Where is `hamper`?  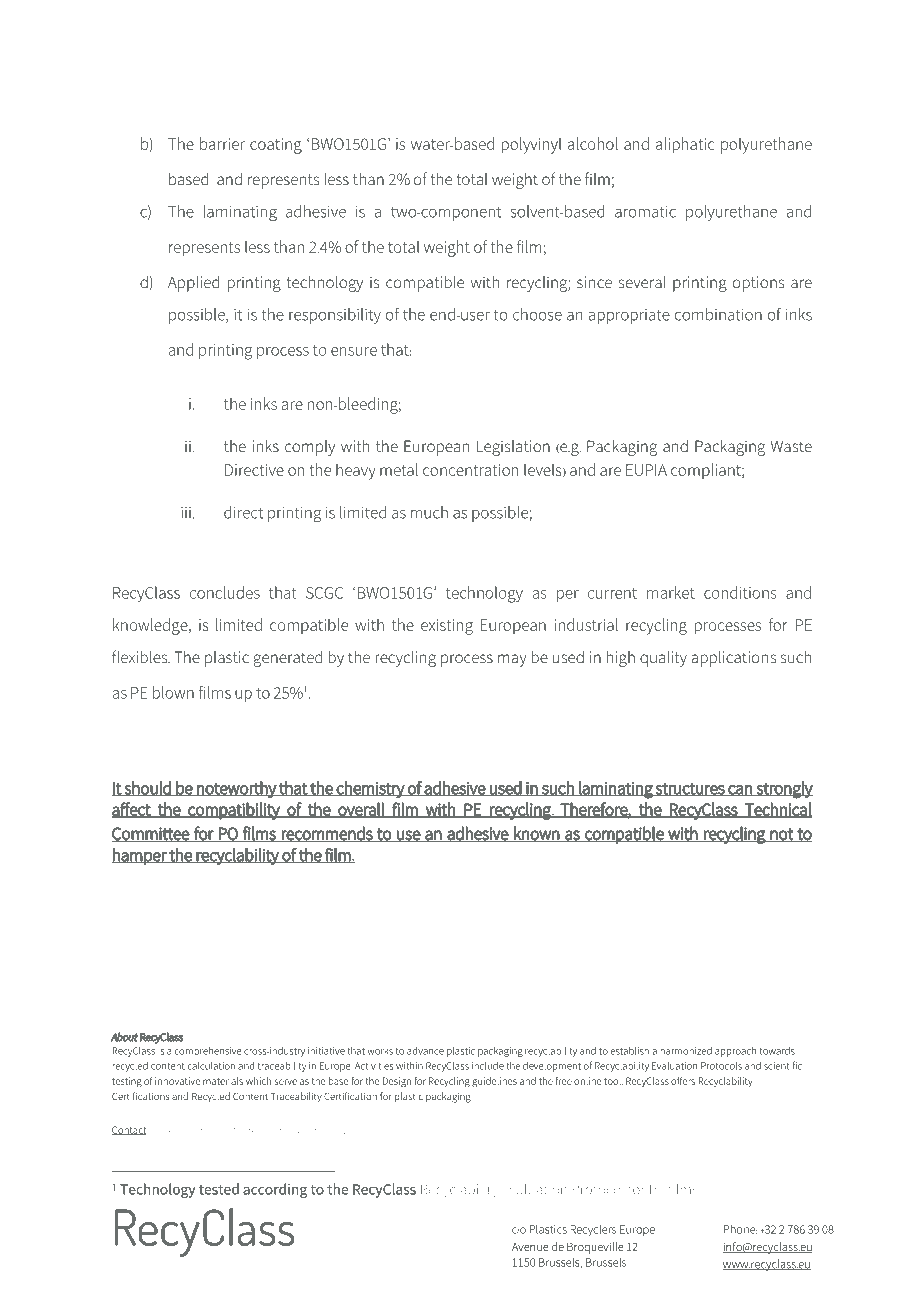 hamper is located at coordinates (140, 856).
